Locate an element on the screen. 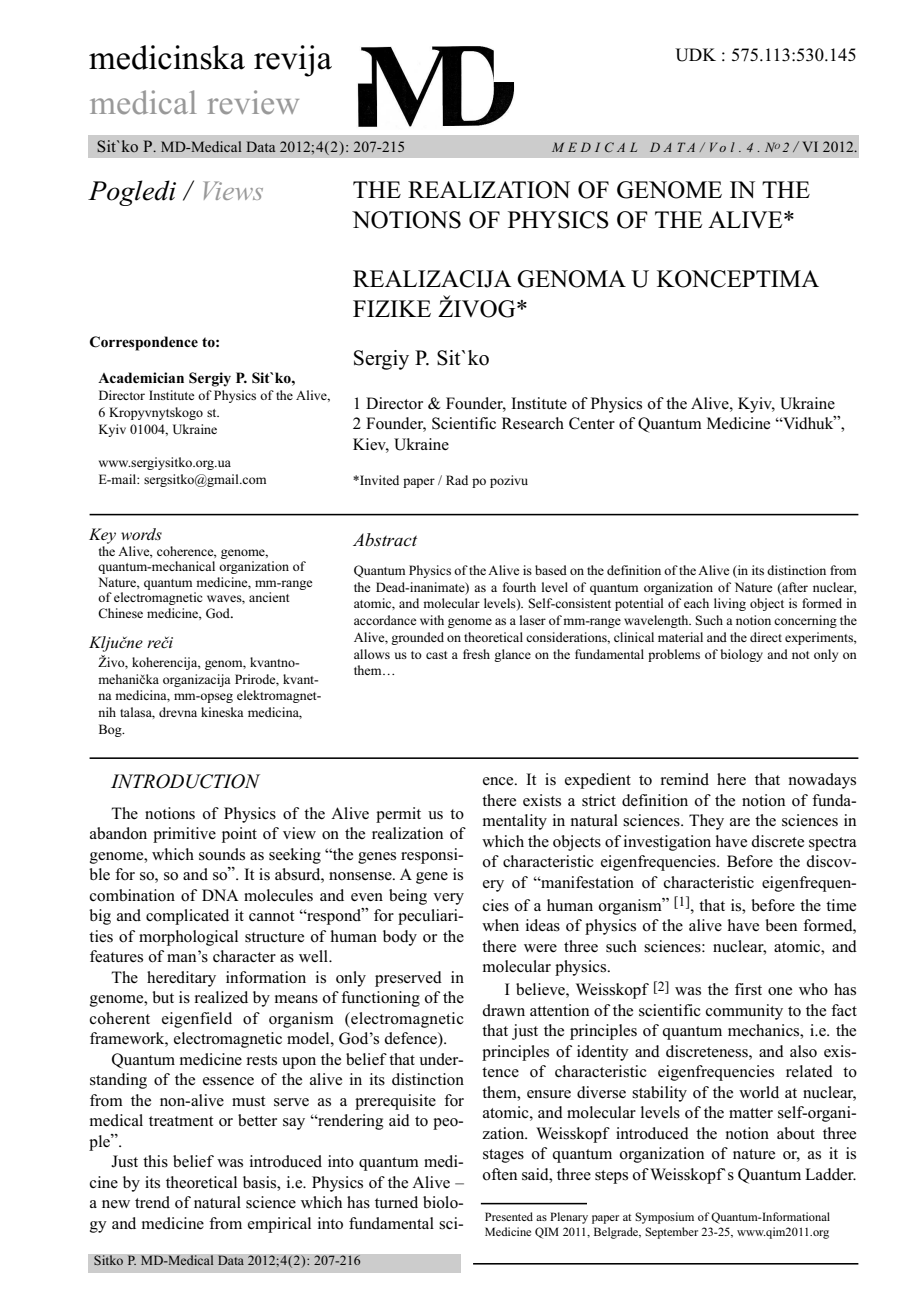 The width and height of the screenshot is (924, 1308). trend is located at coordinates (152, 1202).
